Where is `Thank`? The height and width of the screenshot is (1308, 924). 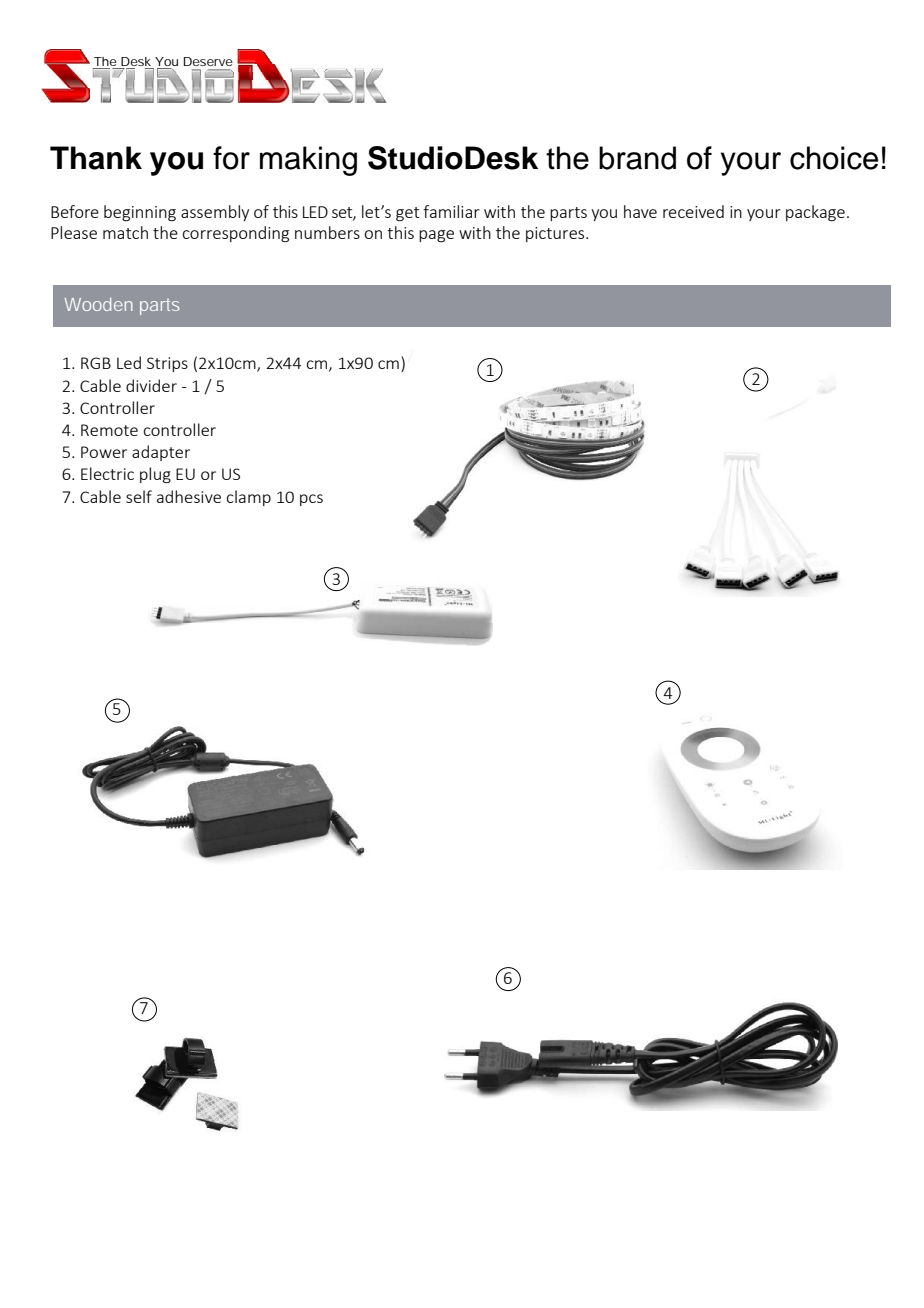
Thank is located at coordinates (96, 158).
